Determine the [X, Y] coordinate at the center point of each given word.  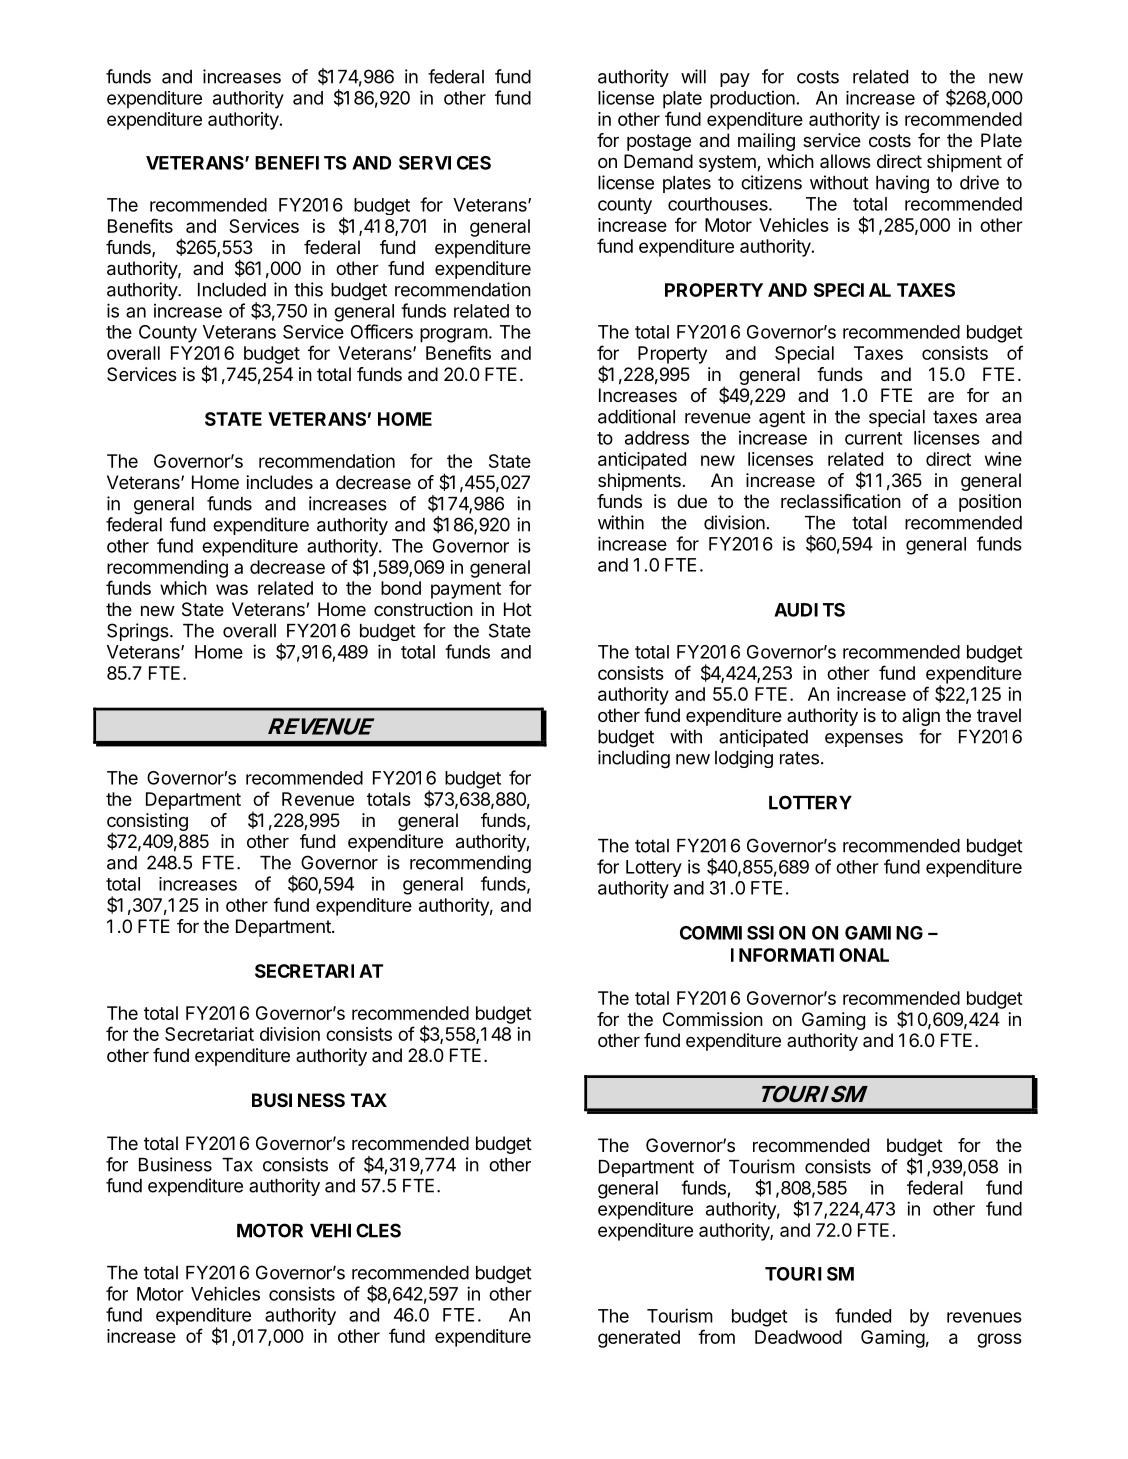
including [634, 759]
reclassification [841, 501]
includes [279, 482]
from [716, 1336]
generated [639, 1339]
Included [232, 290]
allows [845, 161]
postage [659, 142]
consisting [147, 823]
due [692, 501]
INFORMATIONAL [810, 955]
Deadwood [798, 1337]
